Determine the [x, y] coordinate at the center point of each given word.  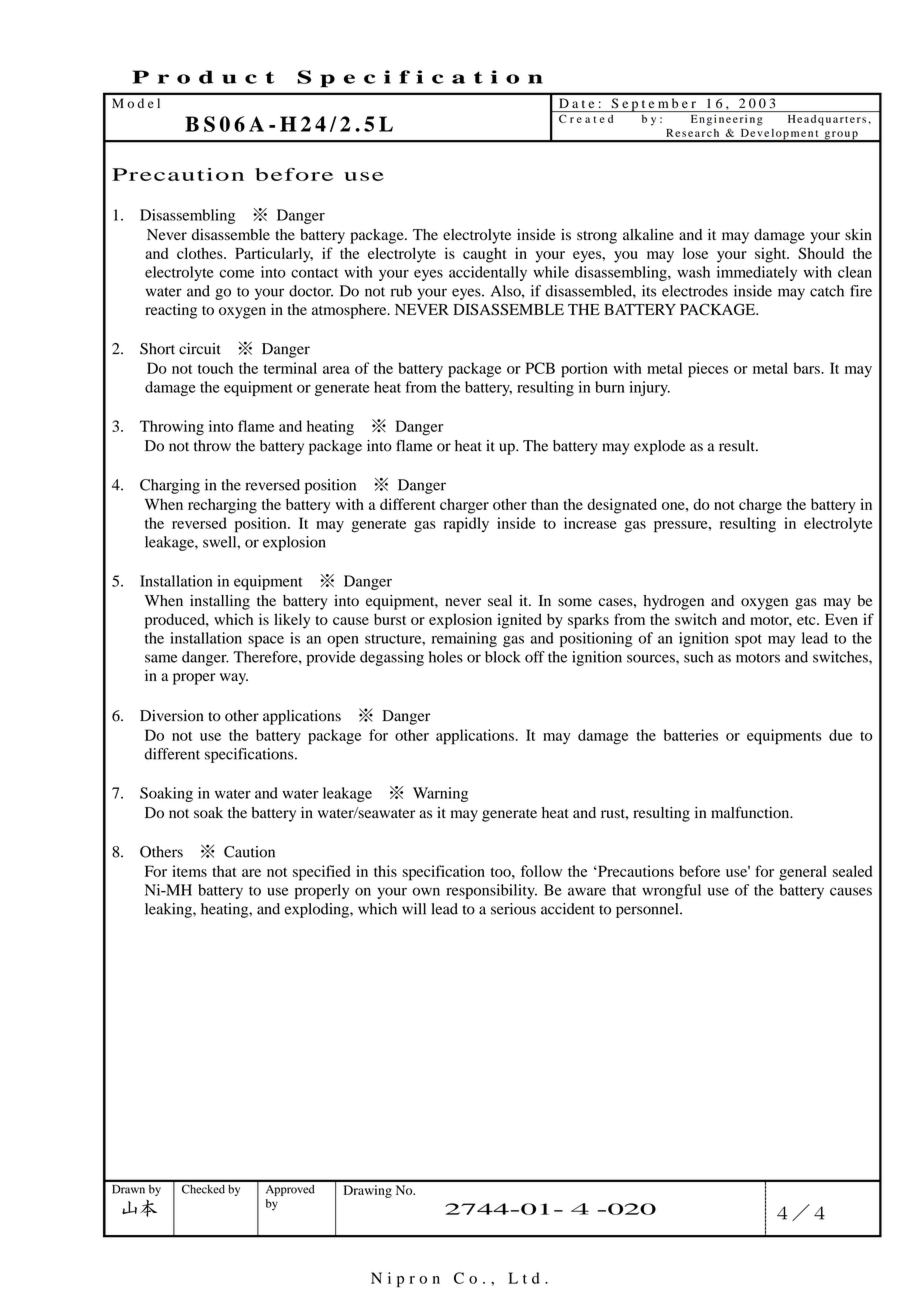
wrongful [671, 891]
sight [772, 255]
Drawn [128, 1189]
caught [484, 255]
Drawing [368, 1191]
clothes [201, 253]
